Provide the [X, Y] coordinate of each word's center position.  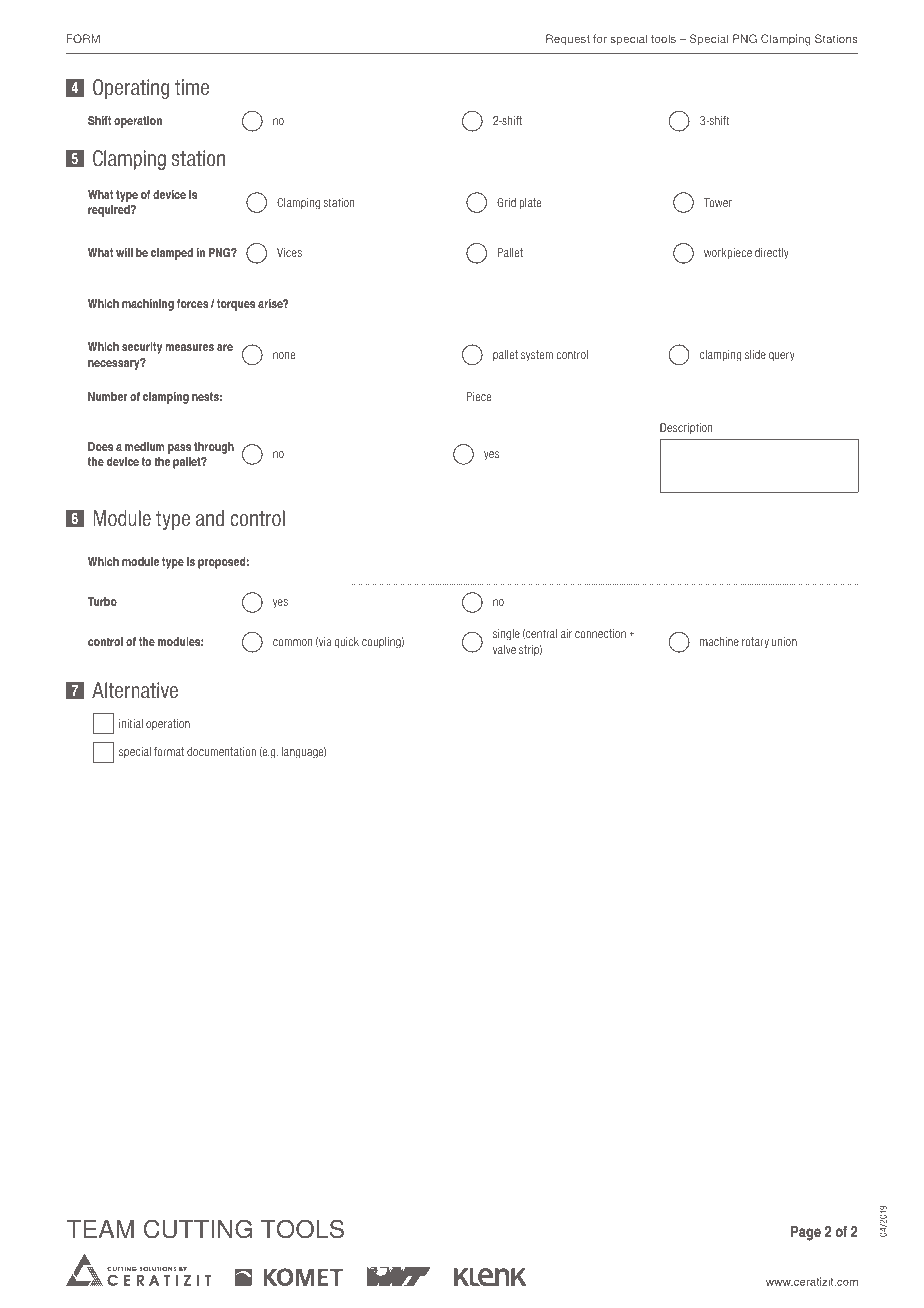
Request [568, 40]
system [537, 356]
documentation [221, 751]
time [192, 87]
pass [179, 449]
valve [504, 649]
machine [719, 641]
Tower [718, 202]
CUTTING [198, 1229]
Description [686, 428]
